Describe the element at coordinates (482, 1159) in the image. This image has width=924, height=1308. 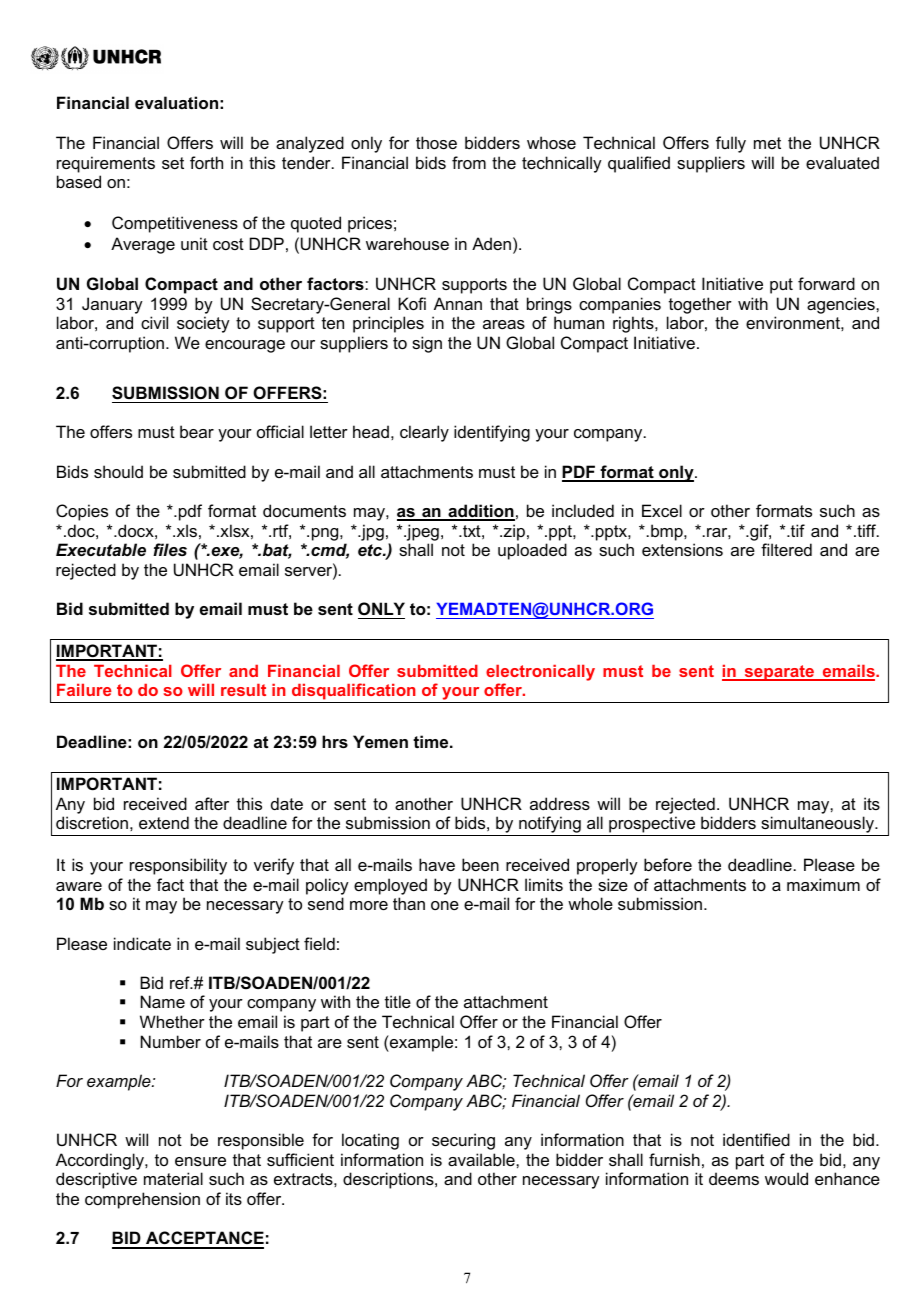
I see `available` at that location.
